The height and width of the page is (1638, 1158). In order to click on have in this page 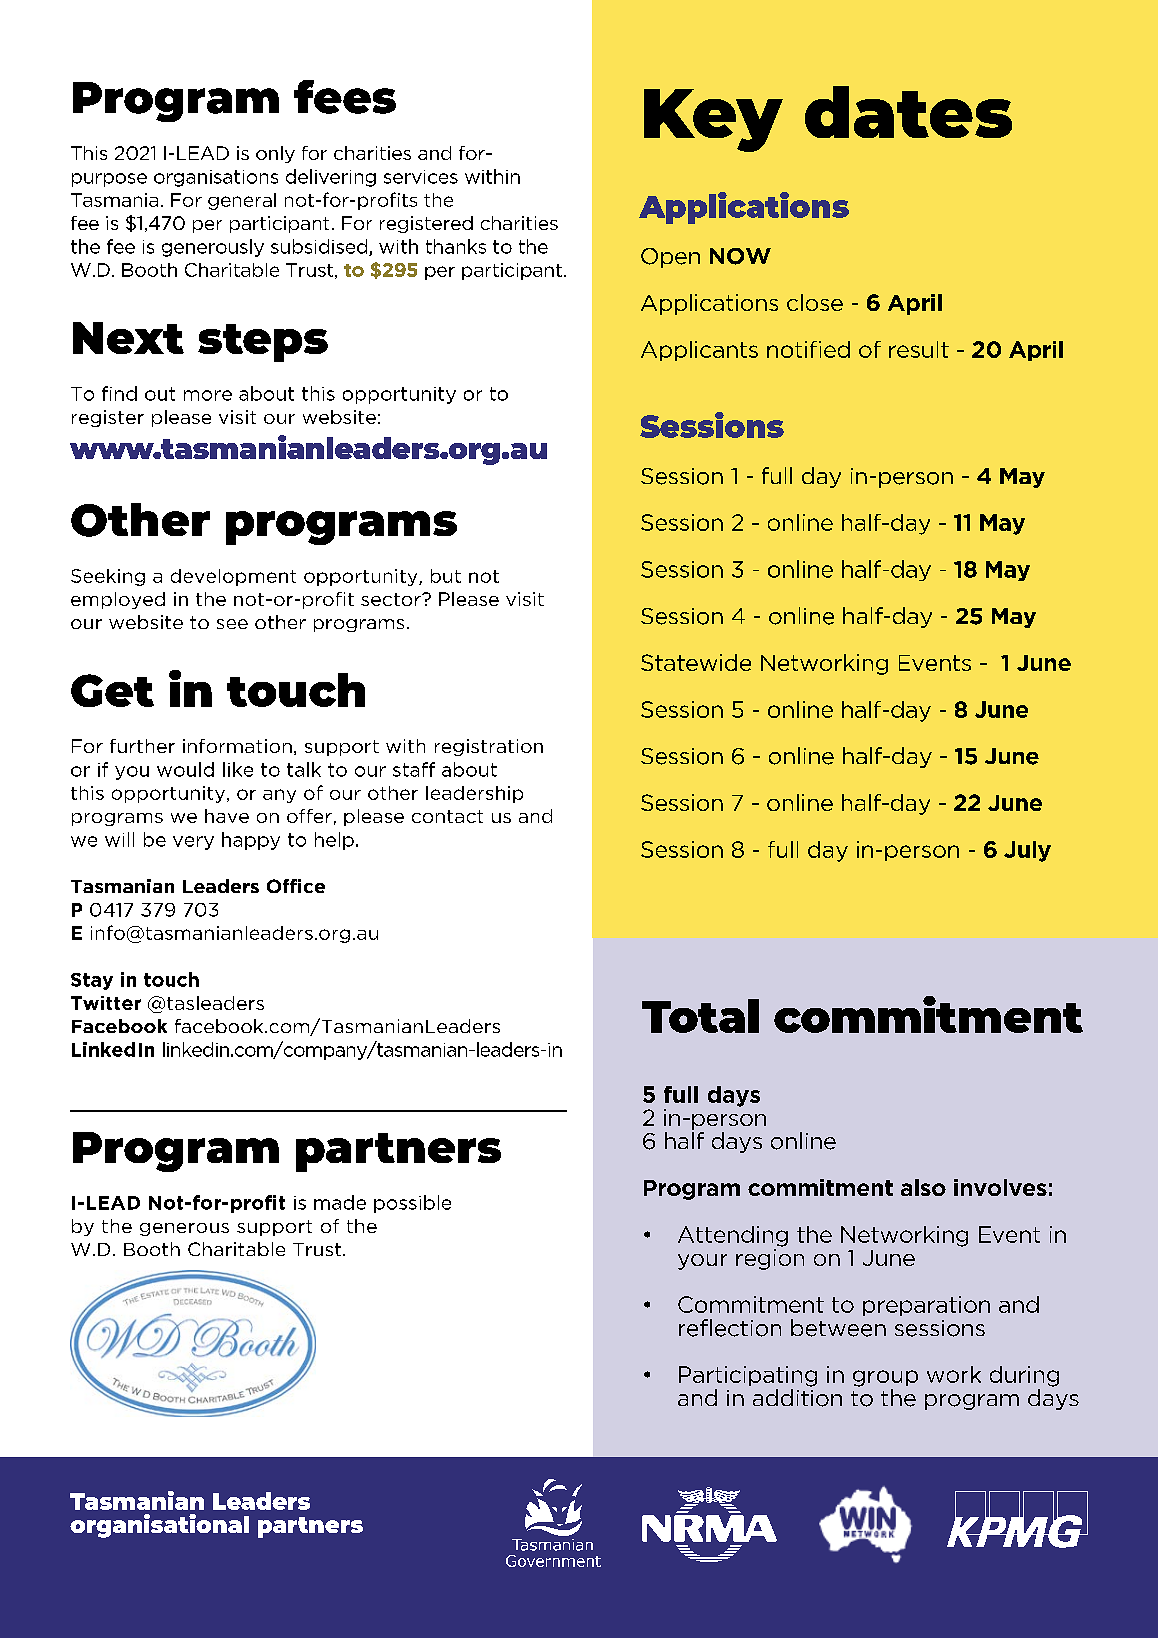, I will do `click(227, 816)`.
